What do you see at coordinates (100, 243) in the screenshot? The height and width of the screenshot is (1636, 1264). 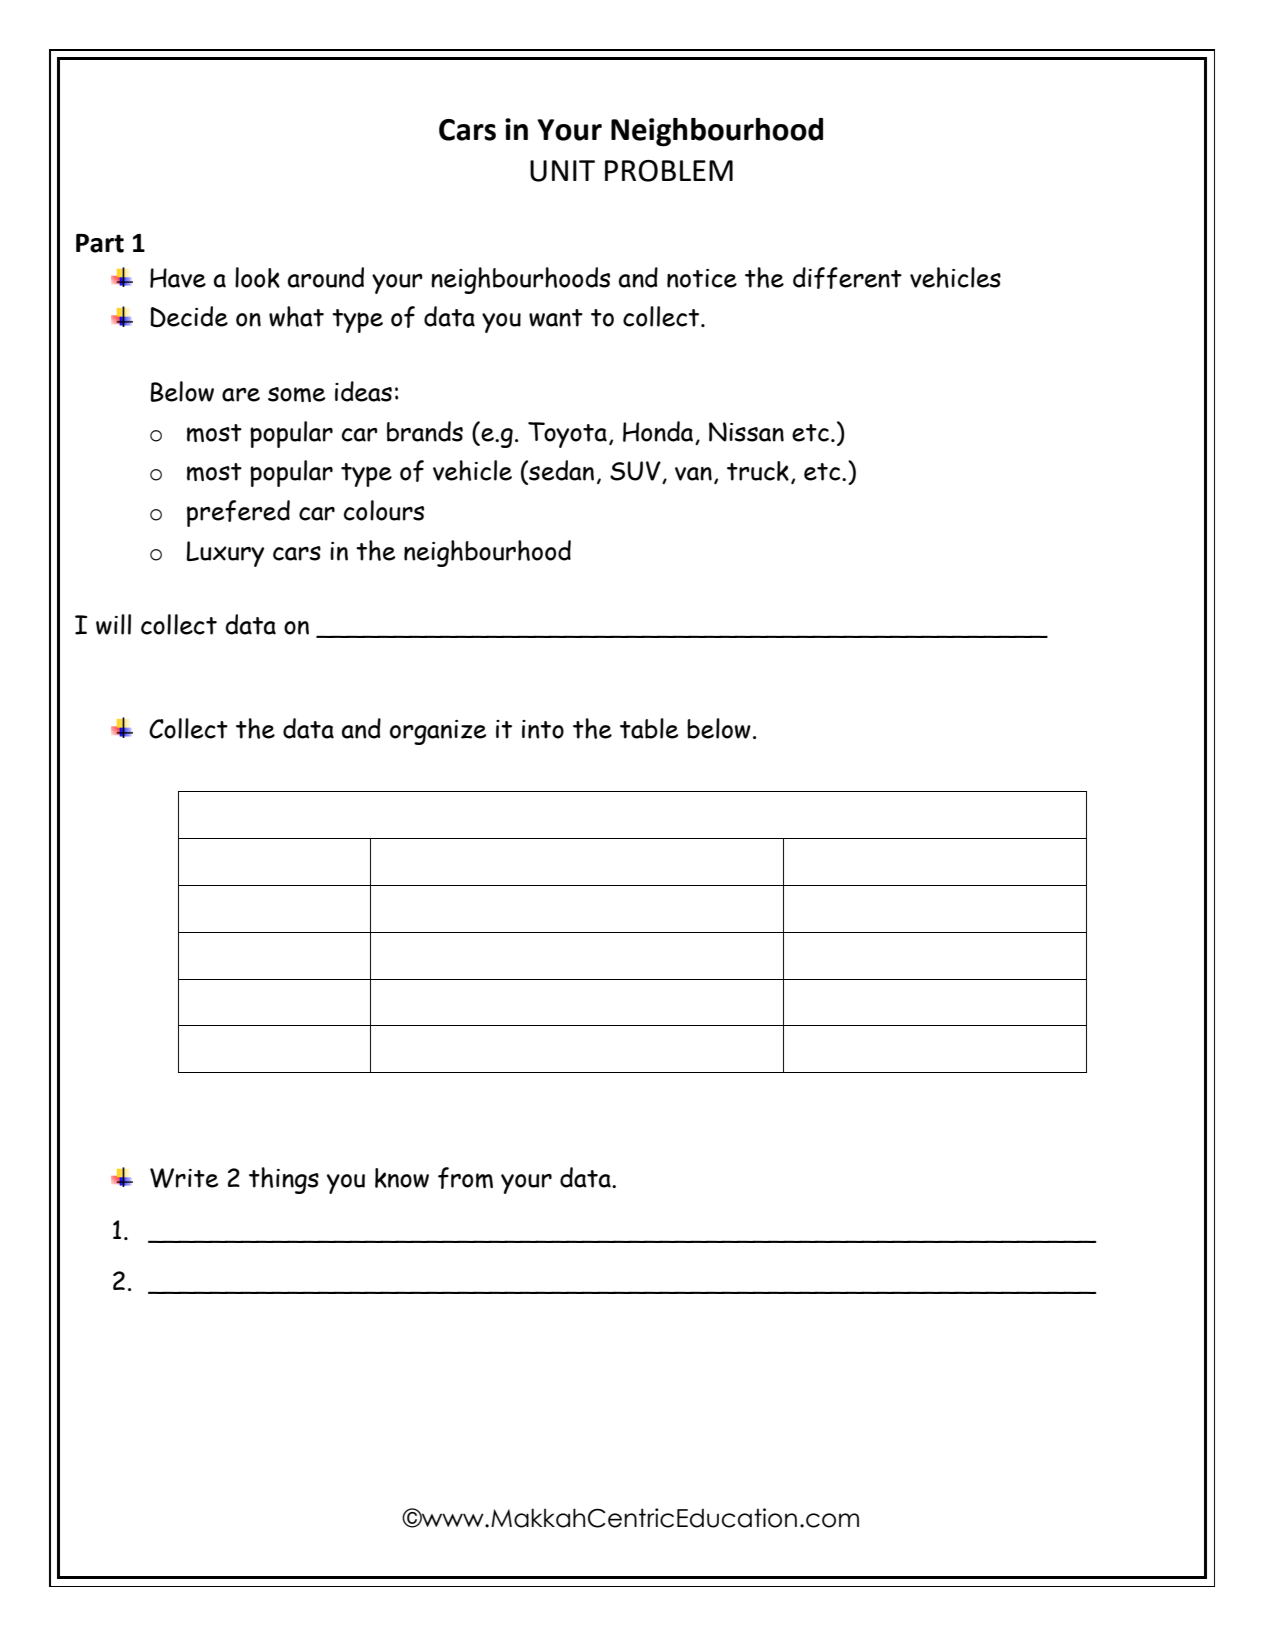 I see `Part` at bounding box center [100, 243].
